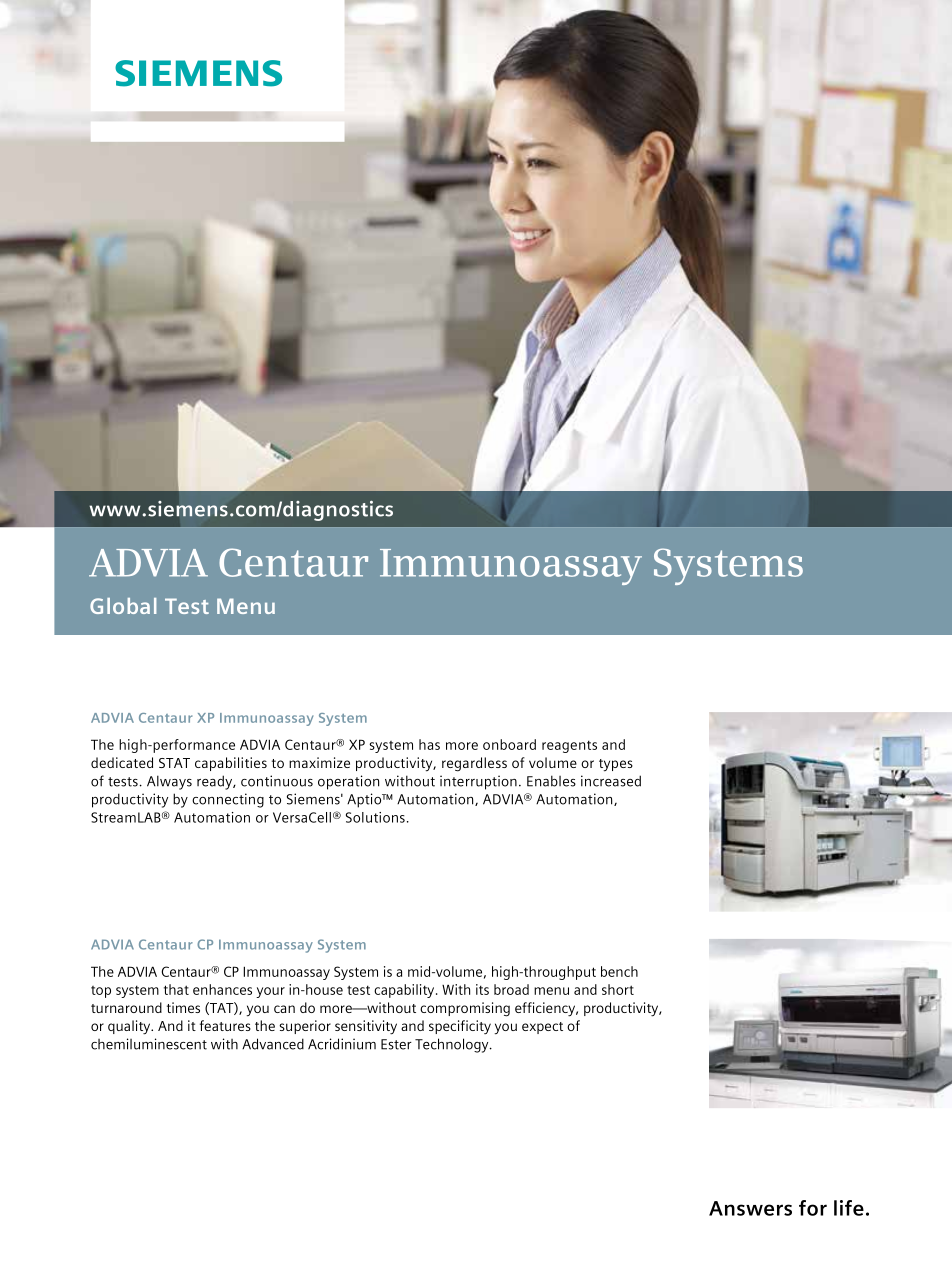 This document has height=1270, width=952. What do you see at coordinates (482, 989) in the document?
I see `its` at bounding box center [482, 989].
